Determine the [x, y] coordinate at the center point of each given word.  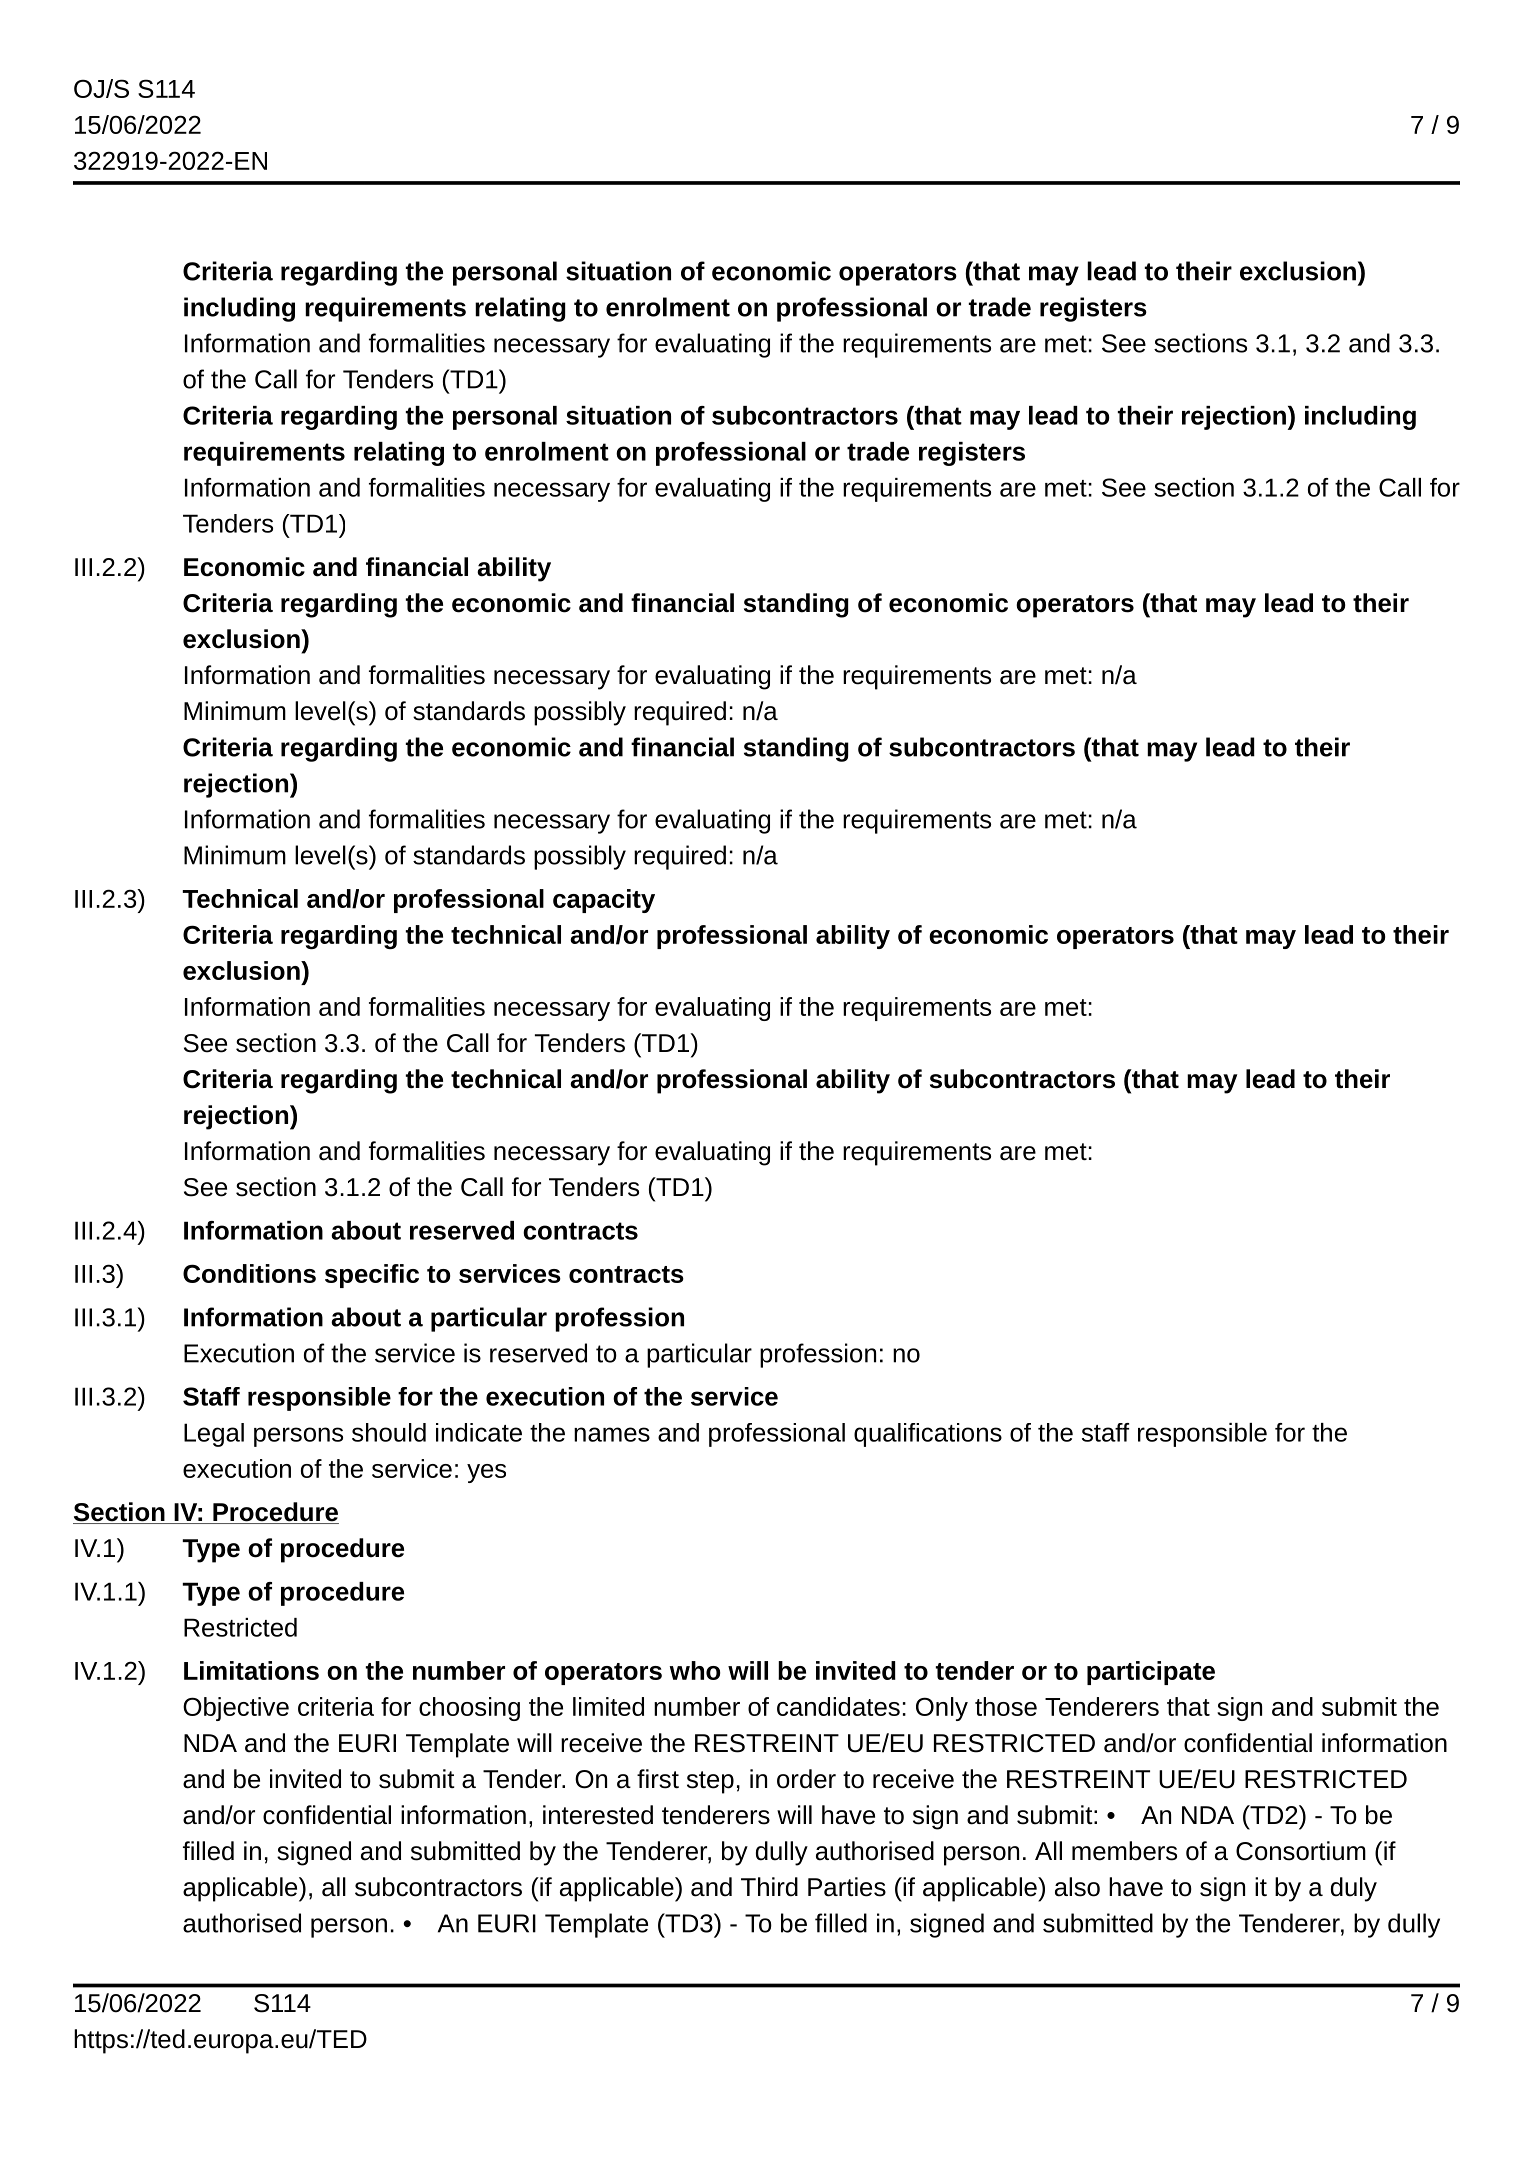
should [389, 1432]
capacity [604, 901]
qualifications [928, 1435]
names [612, 1434]
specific [372, 1276]
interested [598, 1815]
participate [1151, 1673]
